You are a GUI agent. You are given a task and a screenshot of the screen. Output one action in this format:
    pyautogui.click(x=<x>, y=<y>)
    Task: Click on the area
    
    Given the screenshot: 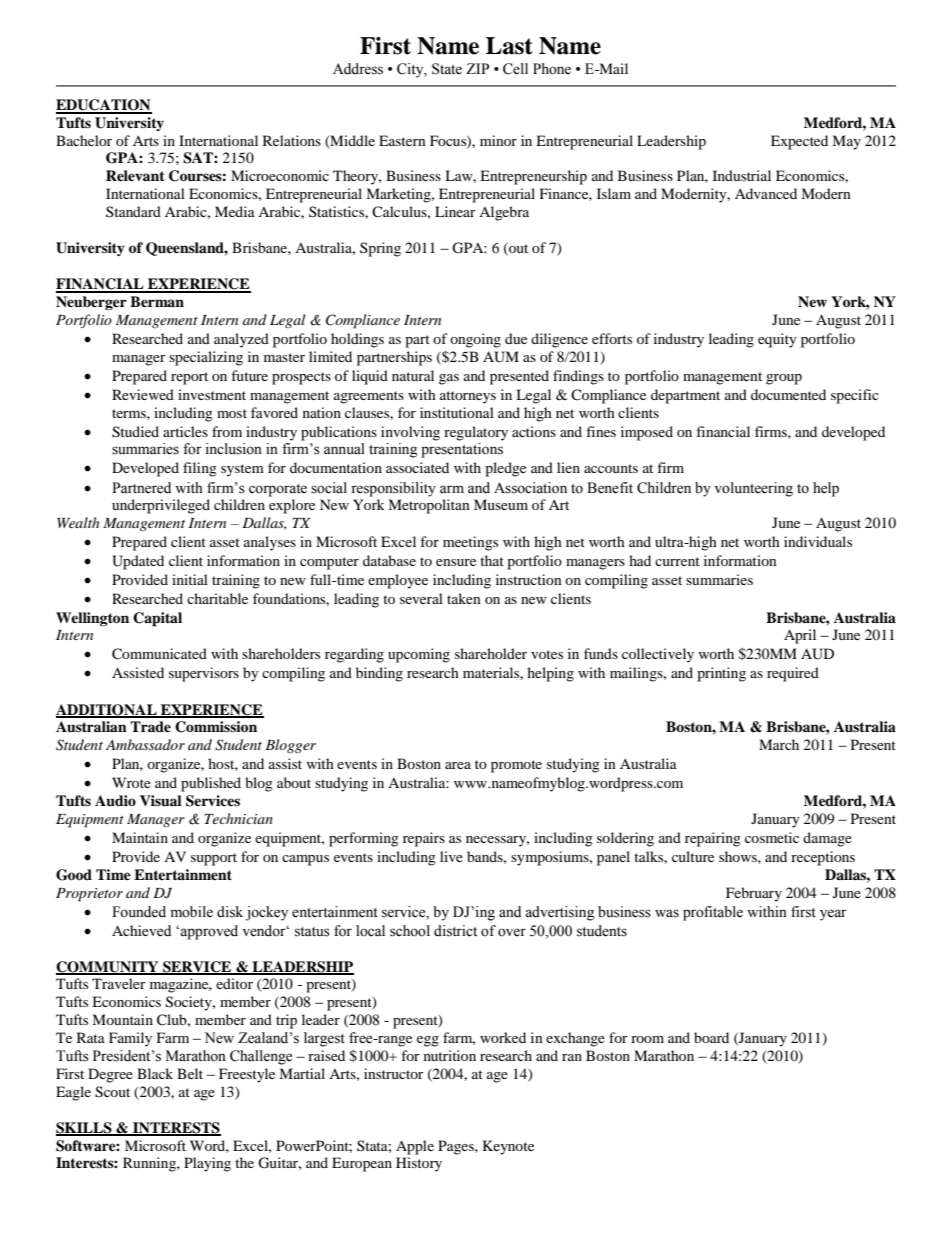 What is the action you would take?
    pyautogui.click(x=458, y=765)
